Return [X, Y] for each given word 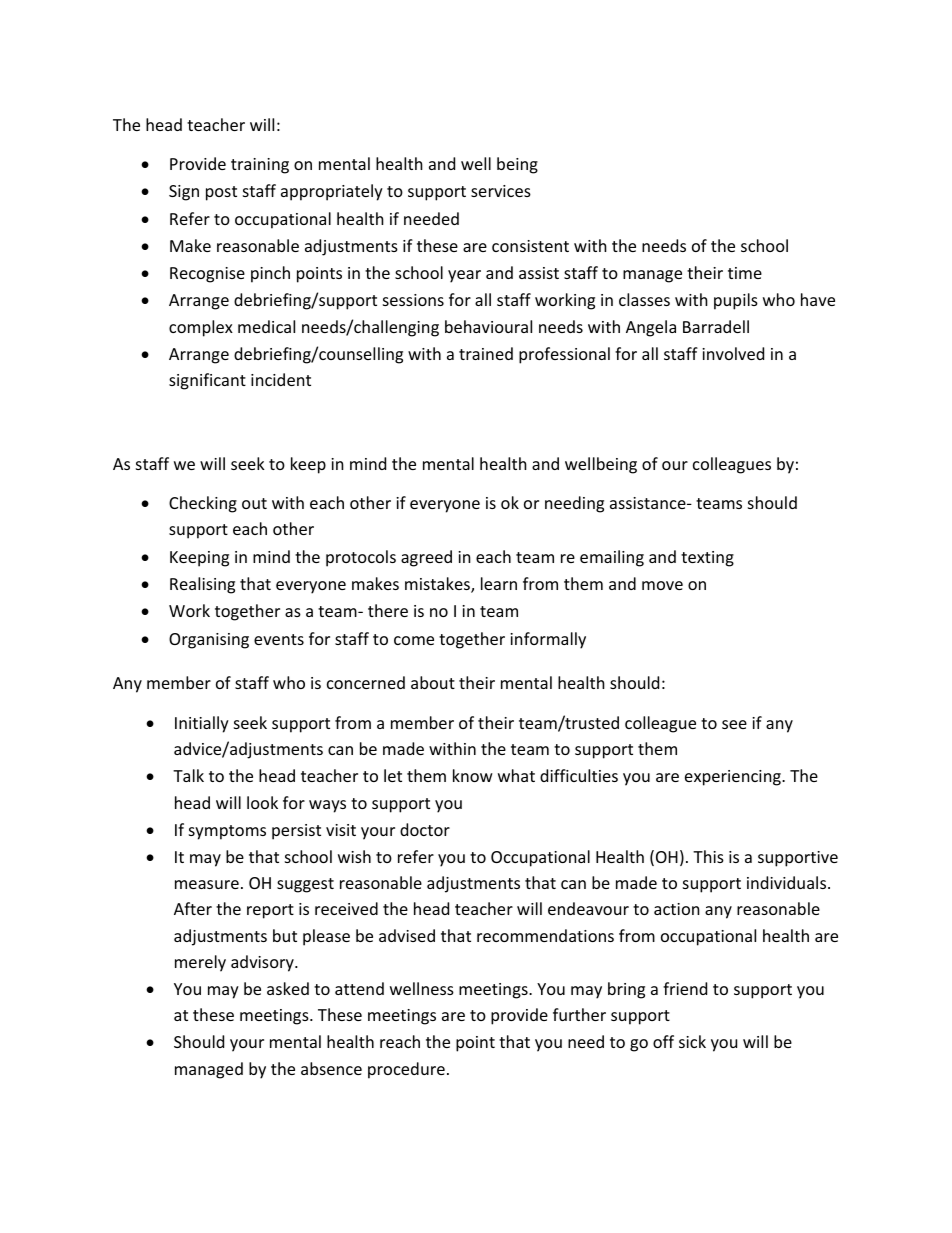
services [501, 191]
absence [331, 1068]
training [260, 166]
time [745, 273]
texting [707, 559]
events [279, 639]
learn [499, 583]
